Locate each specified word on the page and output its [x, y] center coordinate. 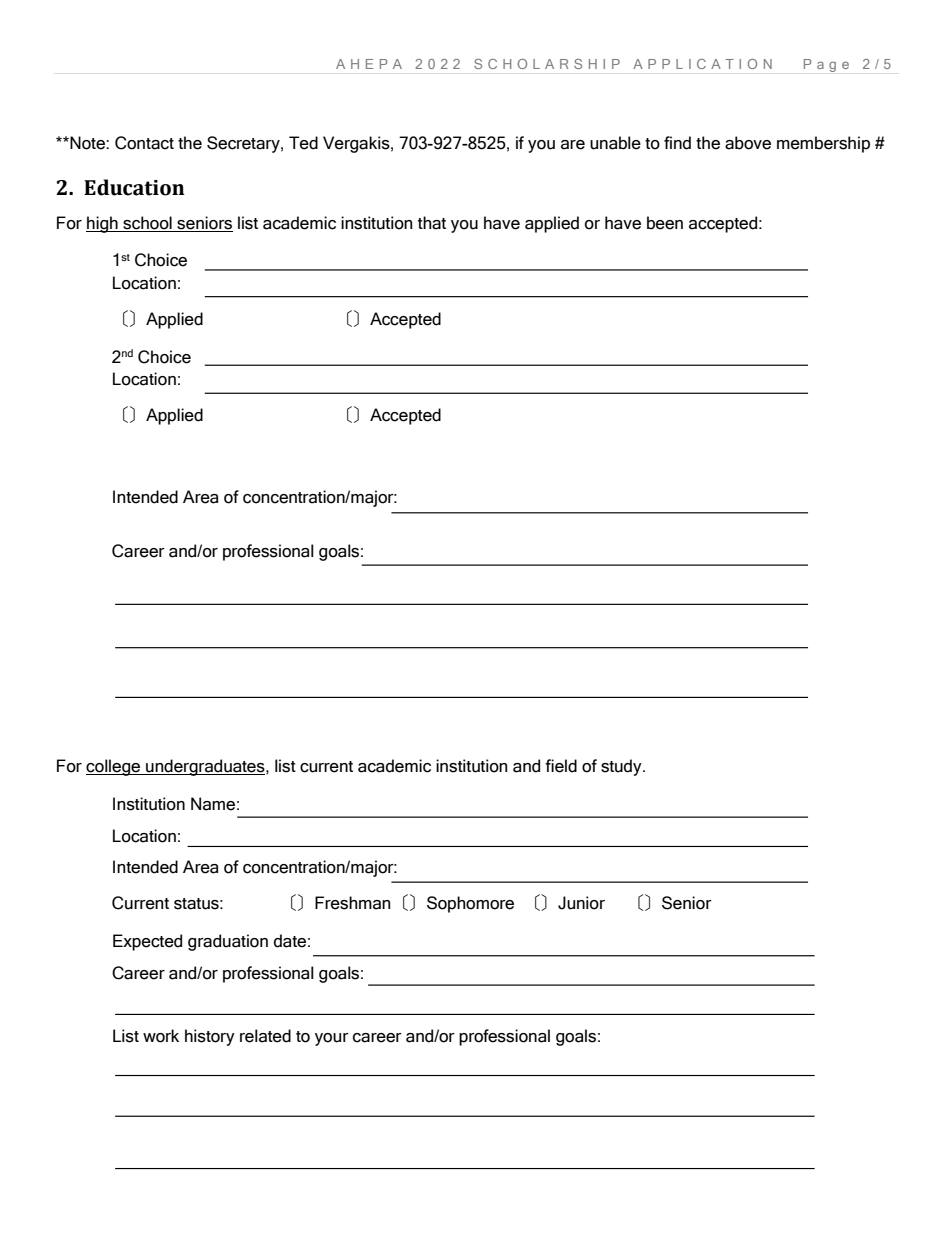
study [622, 767]
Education [134, 187]
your [332, 1039]
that [432, 223]
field [561, 766]
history [210, 1037]
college [114, 767]
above [748, 143]
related [265, 1036]
